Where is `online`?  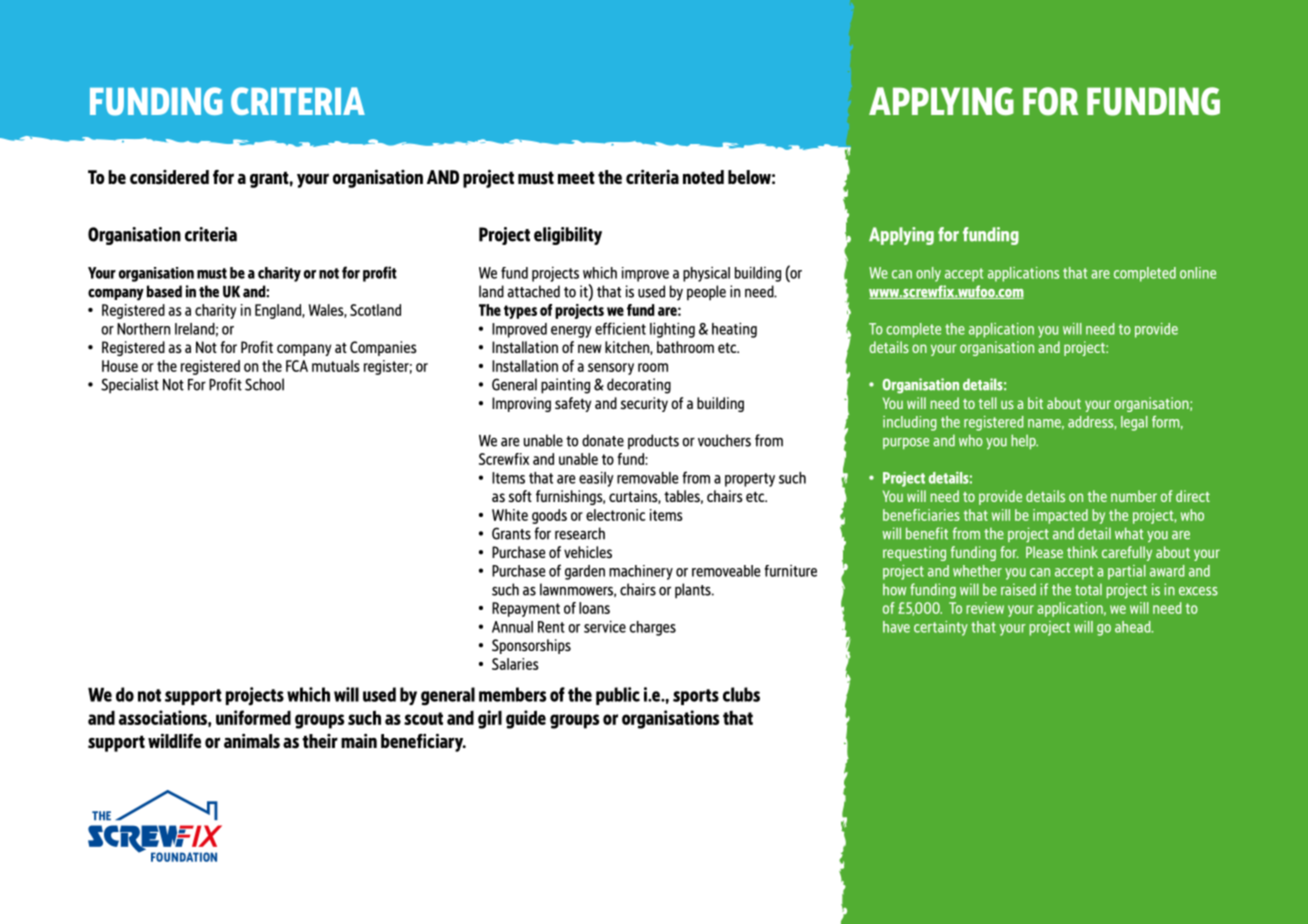 online is located at coordinates (1198, 273).
